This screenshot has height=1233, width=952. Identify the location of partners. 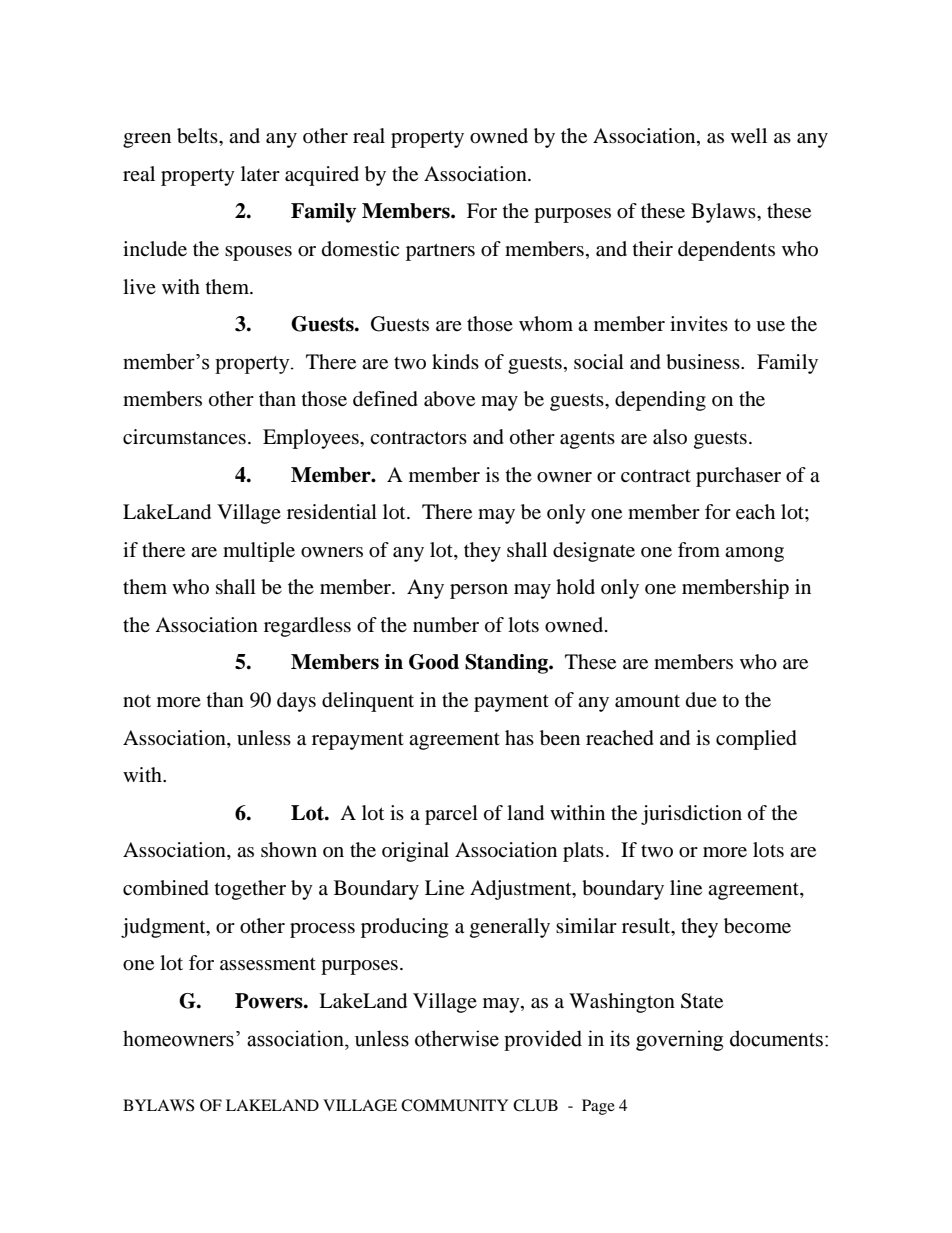
(440, 252).
